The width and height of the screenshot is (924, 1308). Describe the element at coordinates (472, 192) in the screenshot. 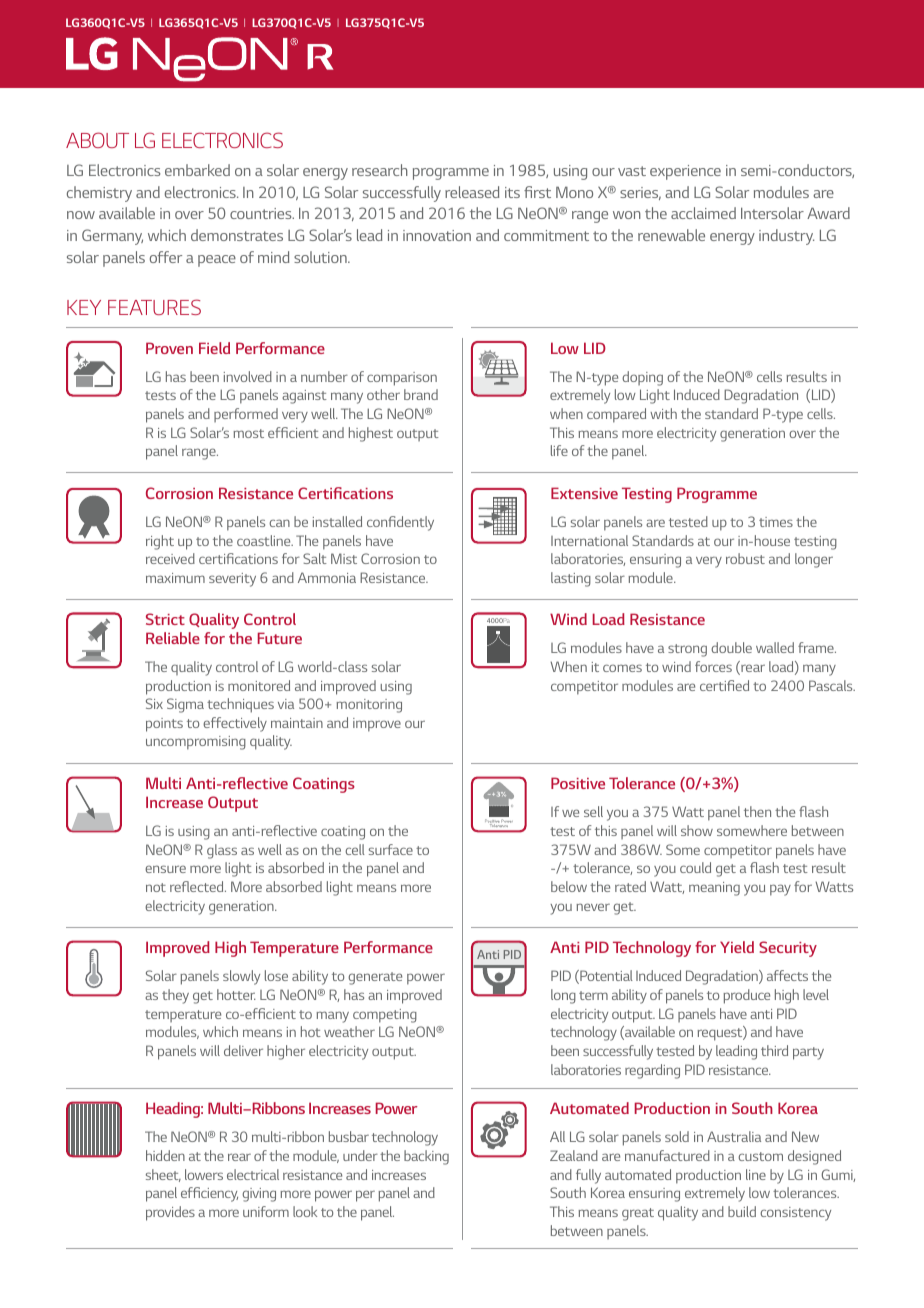

I see `released` at that location.
